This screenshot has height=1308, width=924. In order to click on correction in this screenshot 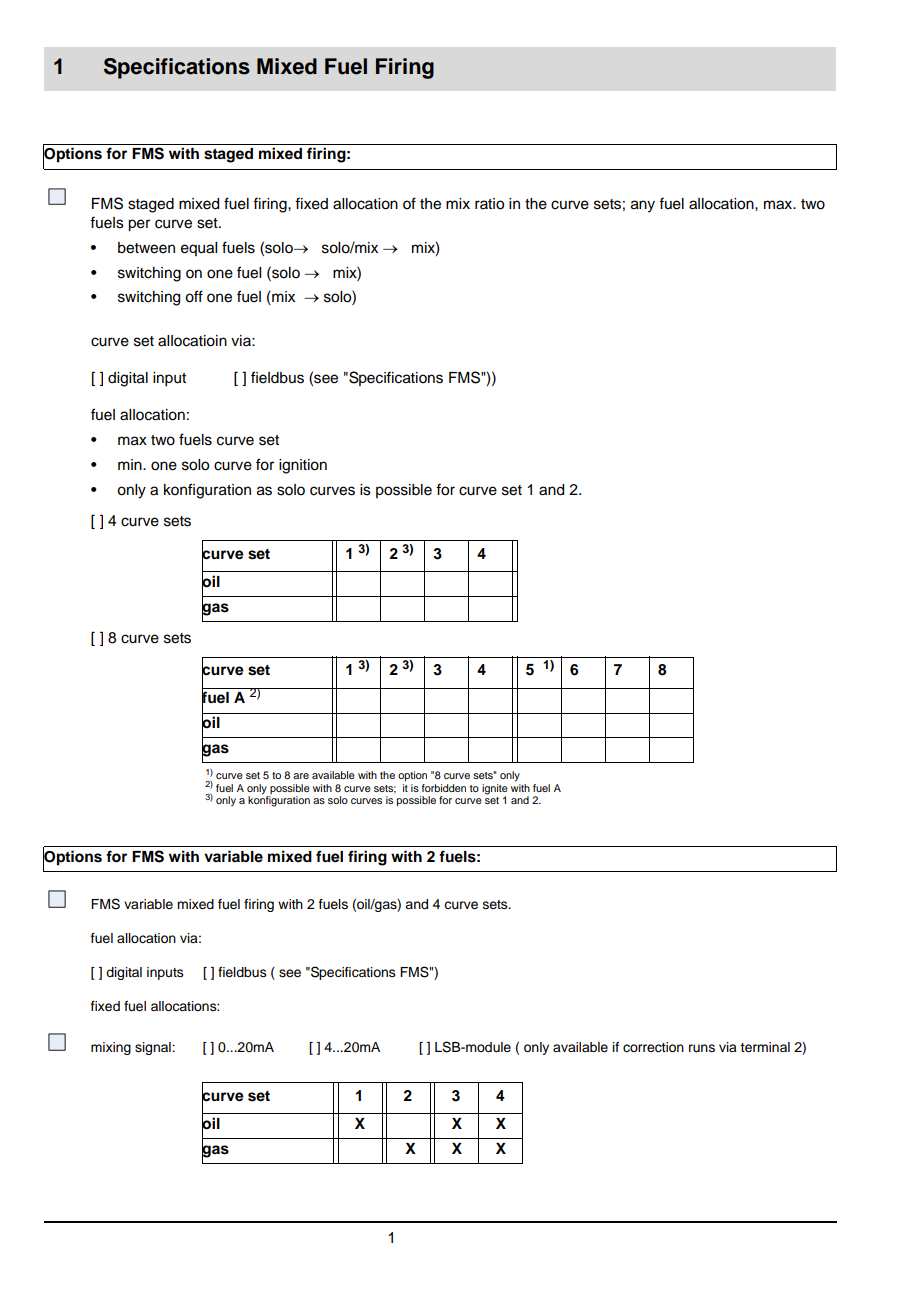, I will do `click(653, 1047)`.
